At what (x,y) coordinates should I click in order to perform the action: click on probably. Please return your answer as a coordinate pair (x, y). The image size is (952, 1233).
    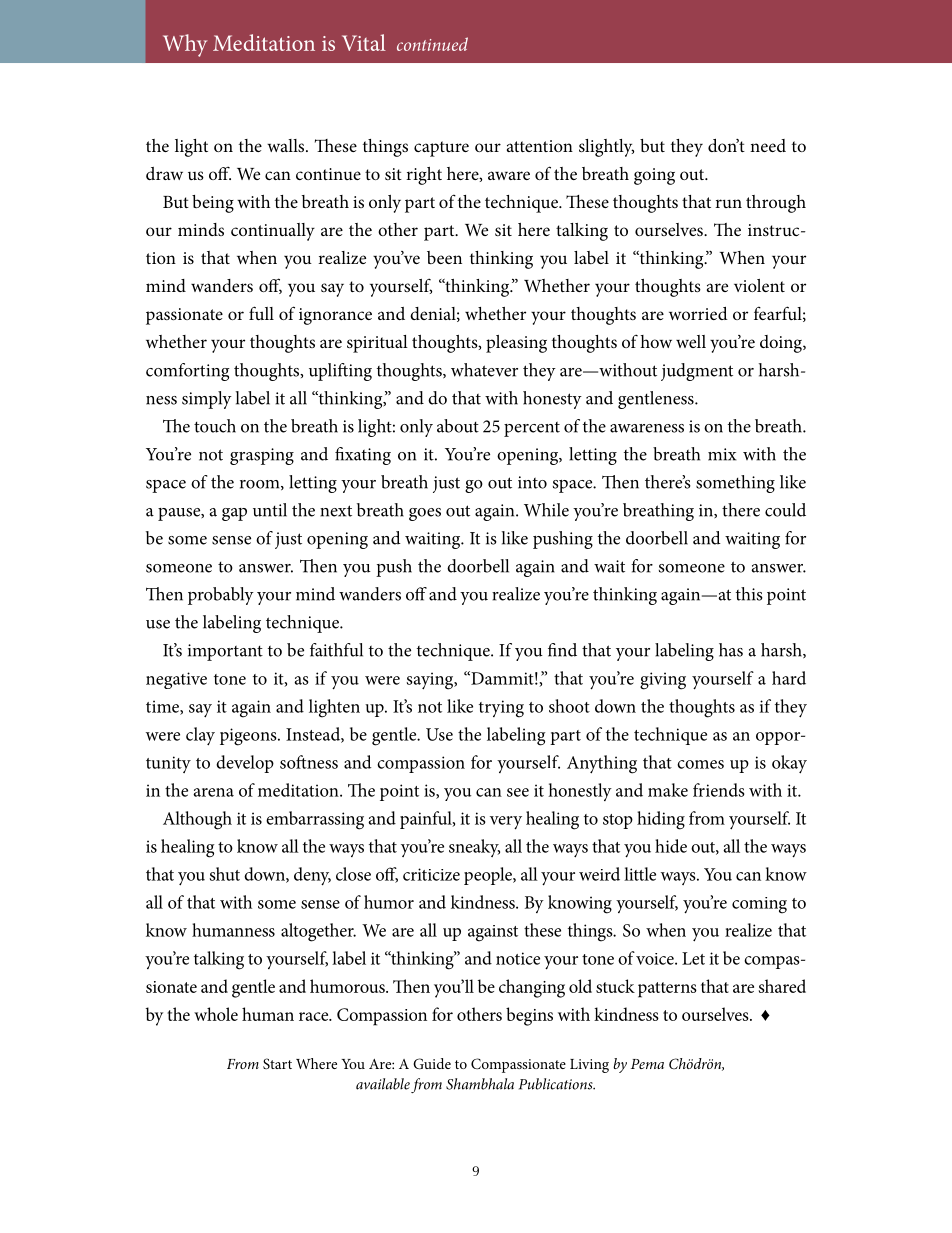
    Looking at the image, I should click on (221, 596).
